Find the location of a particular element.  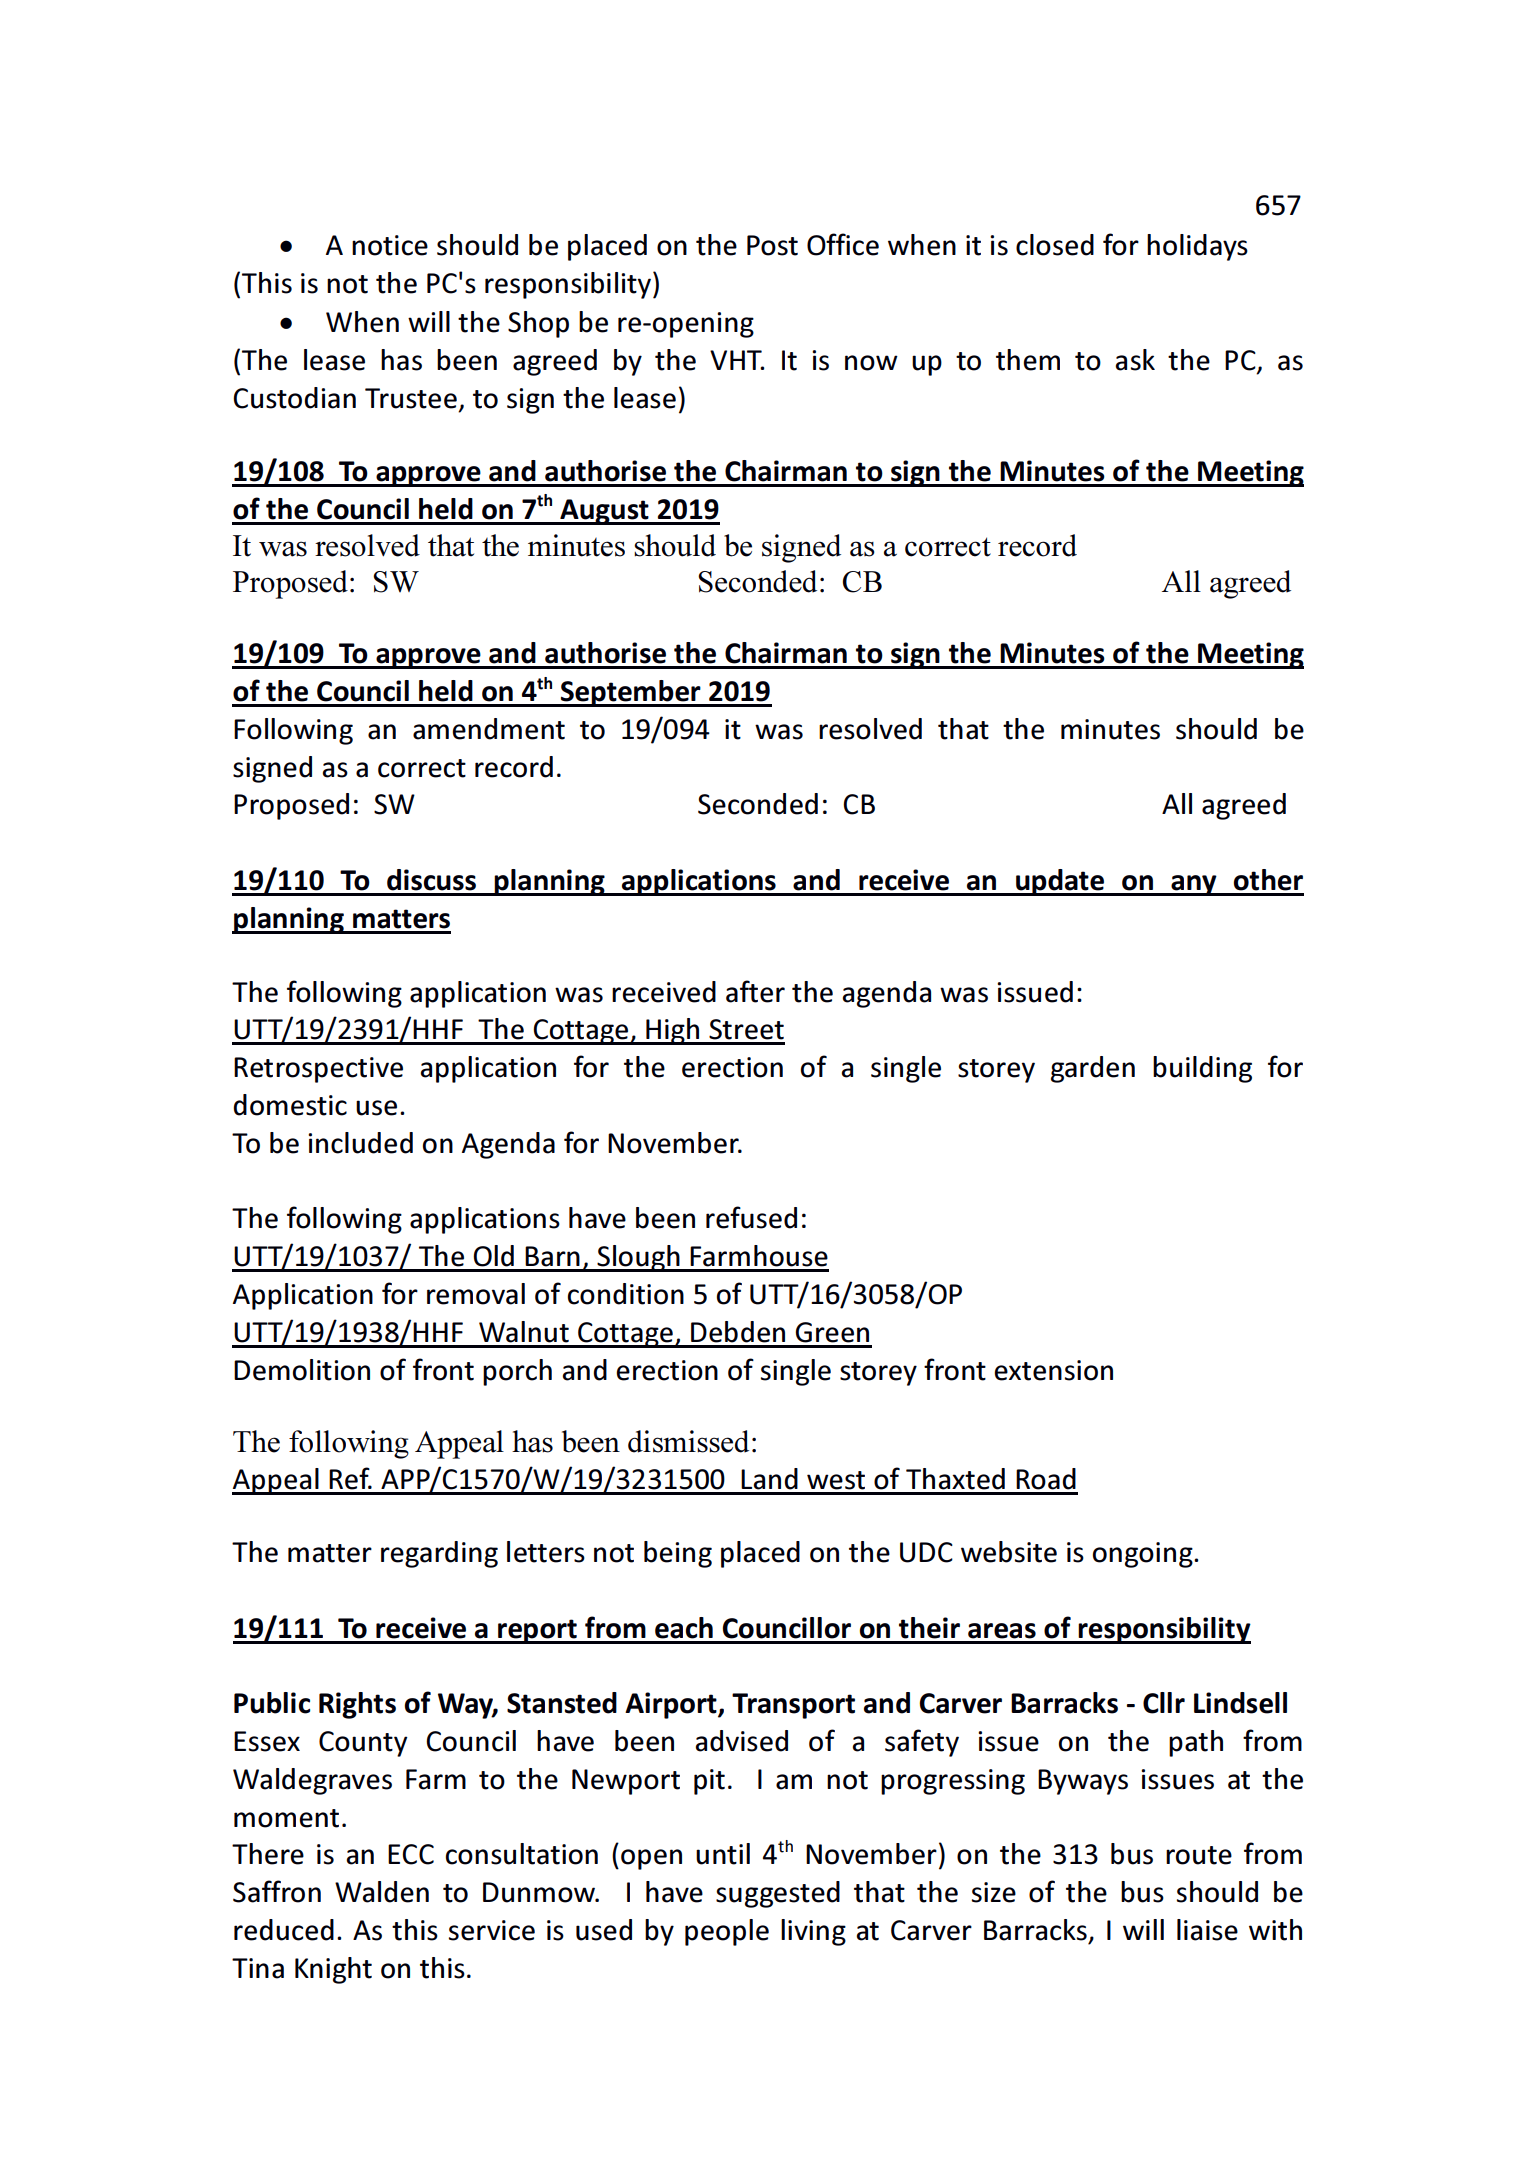

Walden is located at coordinates (382, 1892).
